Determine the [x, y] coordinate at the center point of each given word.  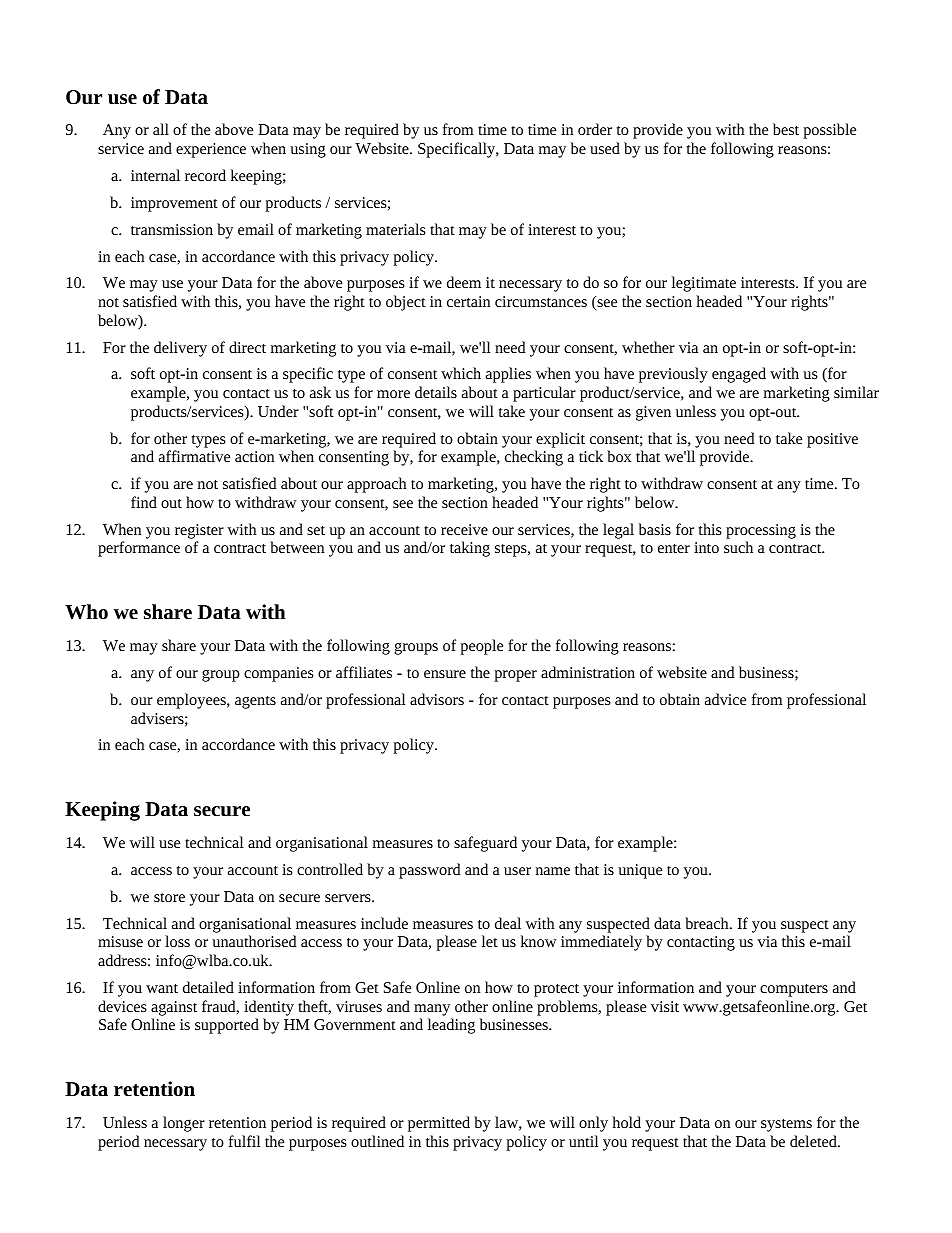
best [786, 129]
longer [184, 1124]
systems [786, 1125]
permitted [439, 1124]
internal [155, 175]
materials [396, 229]
